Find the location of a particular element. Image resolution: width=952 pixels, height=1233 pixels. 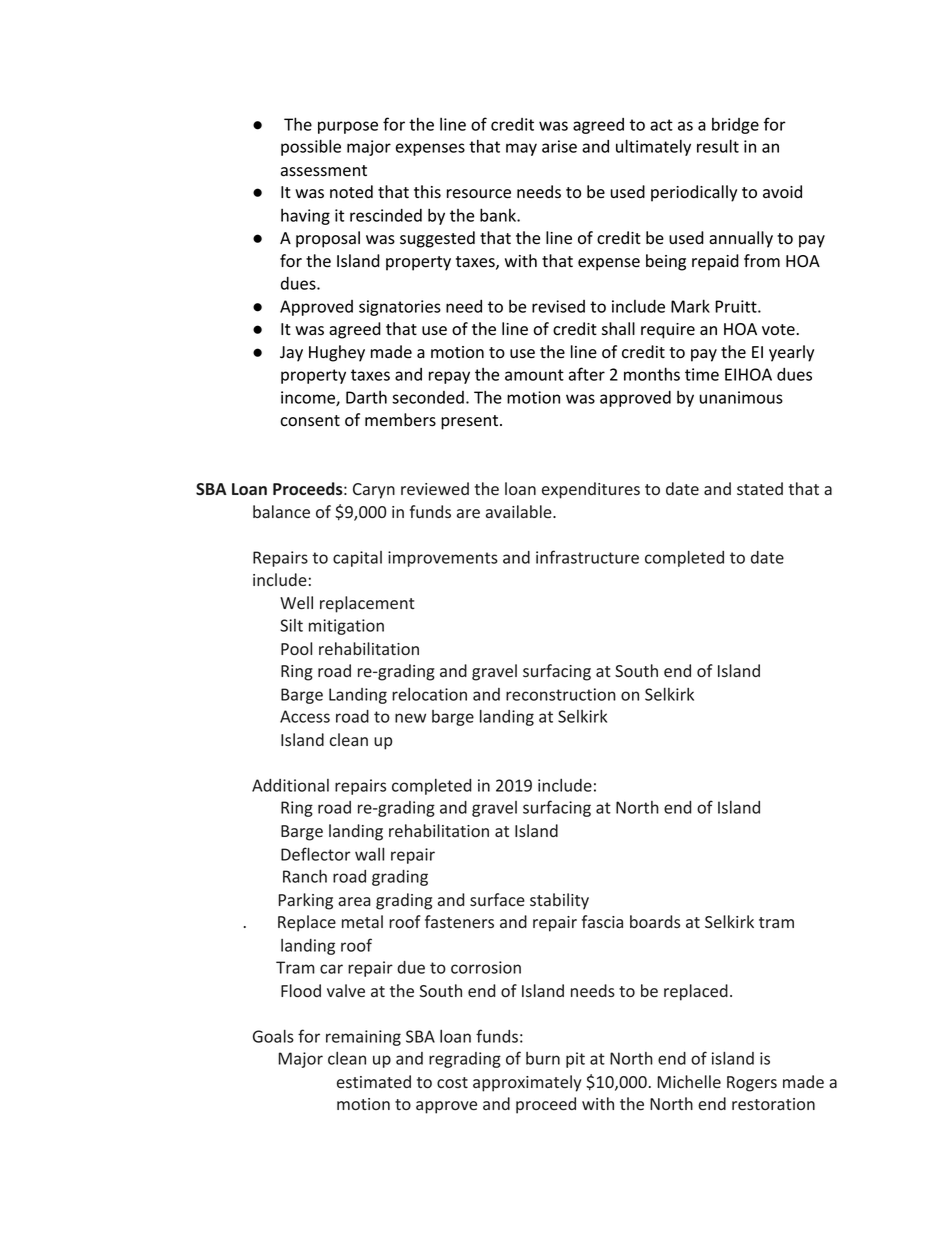

result is located at coordinates (718, 146).
